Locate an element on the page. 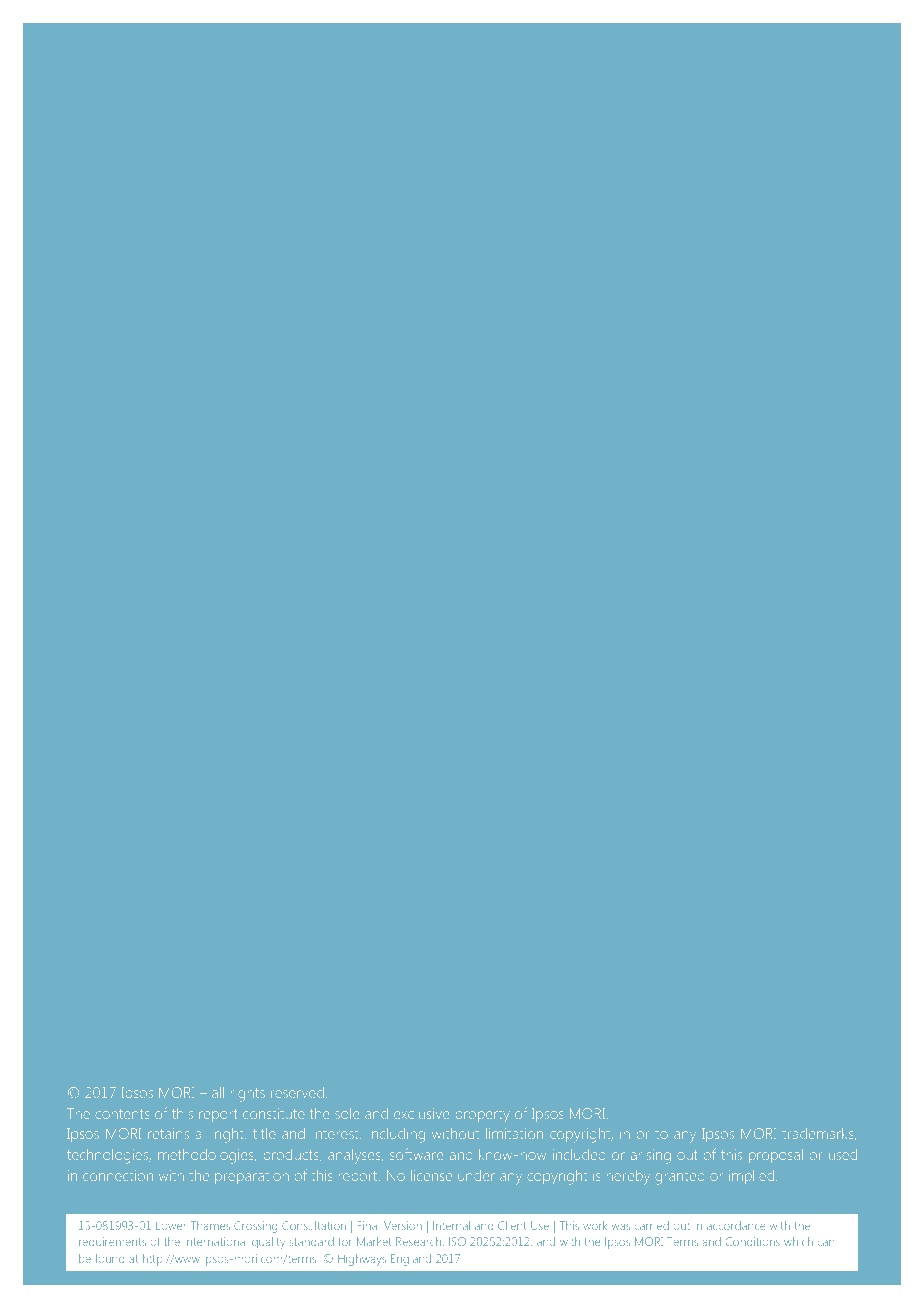 The height and width of the document is (1308, 924). exclusive is located at coordinates (421, 1113).
